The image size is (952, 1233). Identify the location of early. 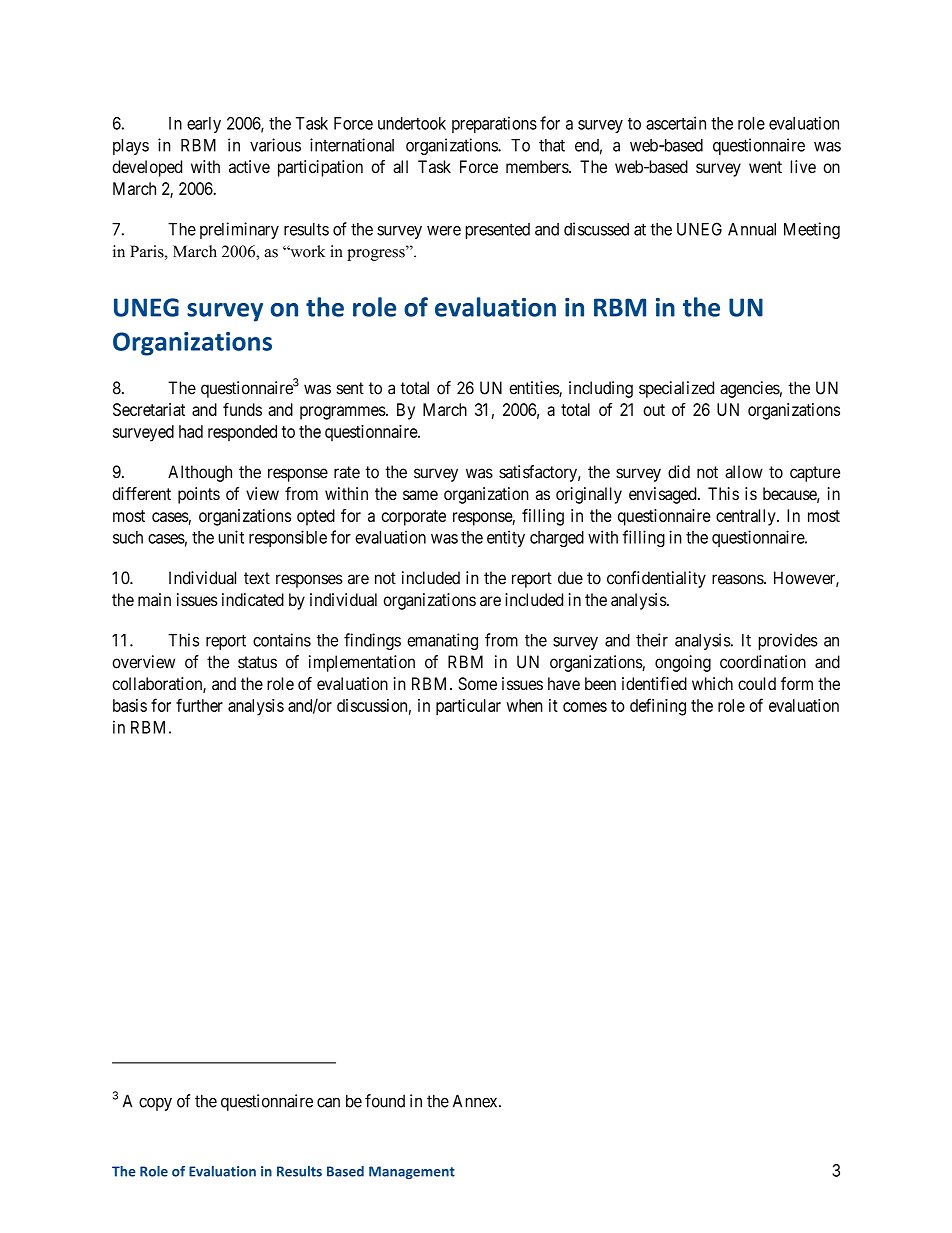
(204, 125).
